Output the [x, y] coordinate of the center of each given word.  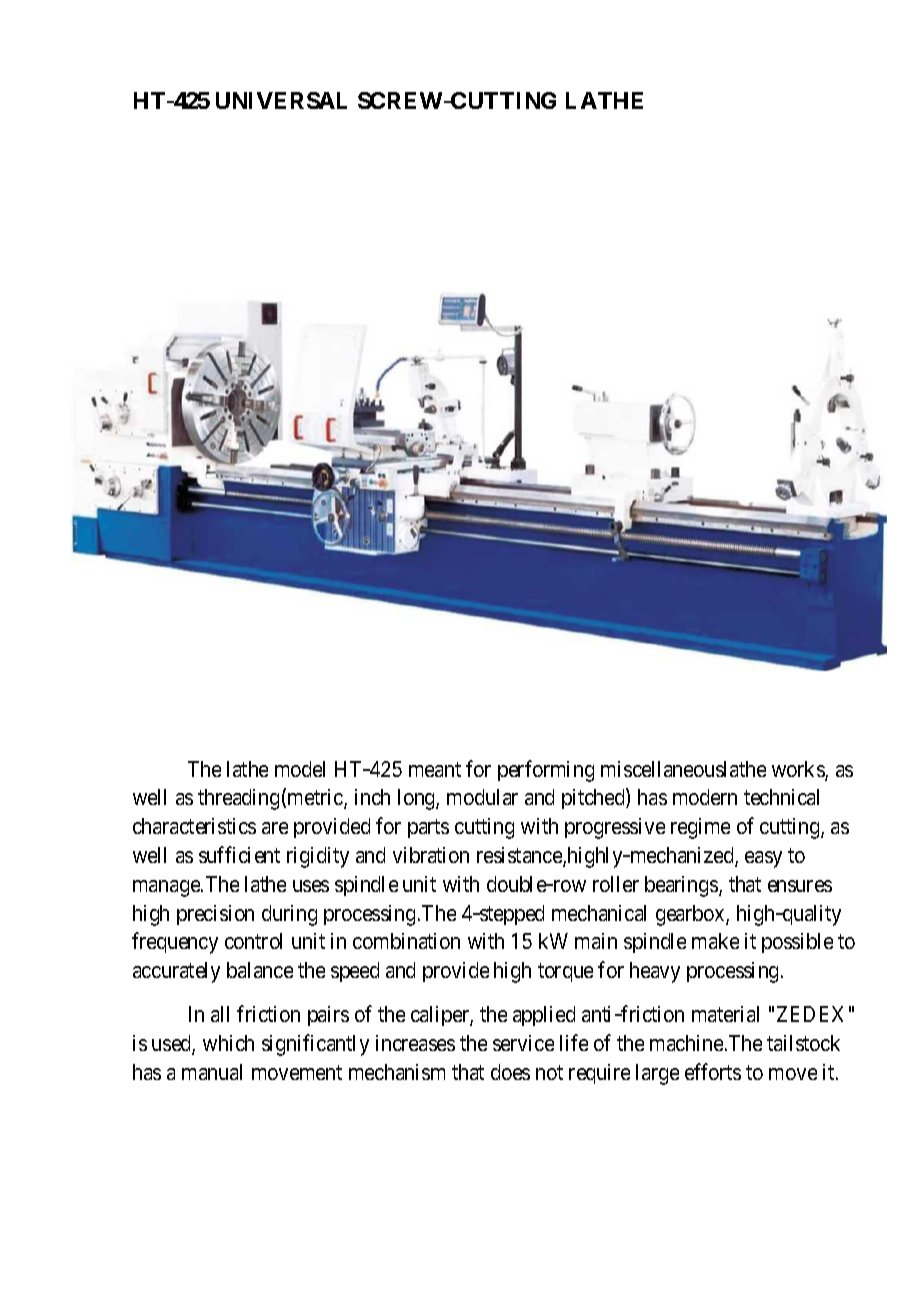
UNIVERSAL [281, 100]
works [799, 770]
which [228, 1043]
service [523, 1043]
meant [435, 769]
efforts [713, 1071]
